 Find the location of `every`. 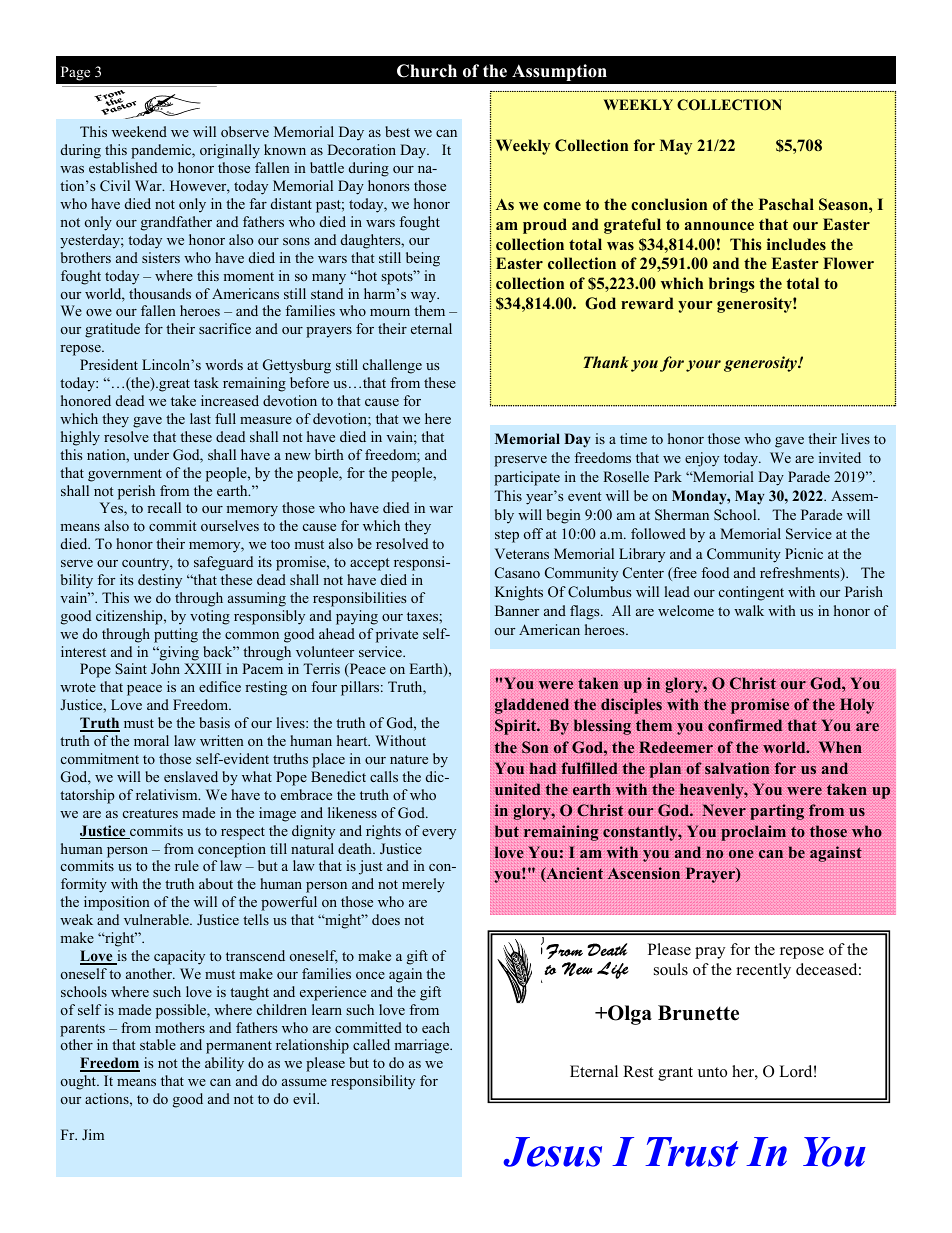

every is located at coordinates (439, 834).
